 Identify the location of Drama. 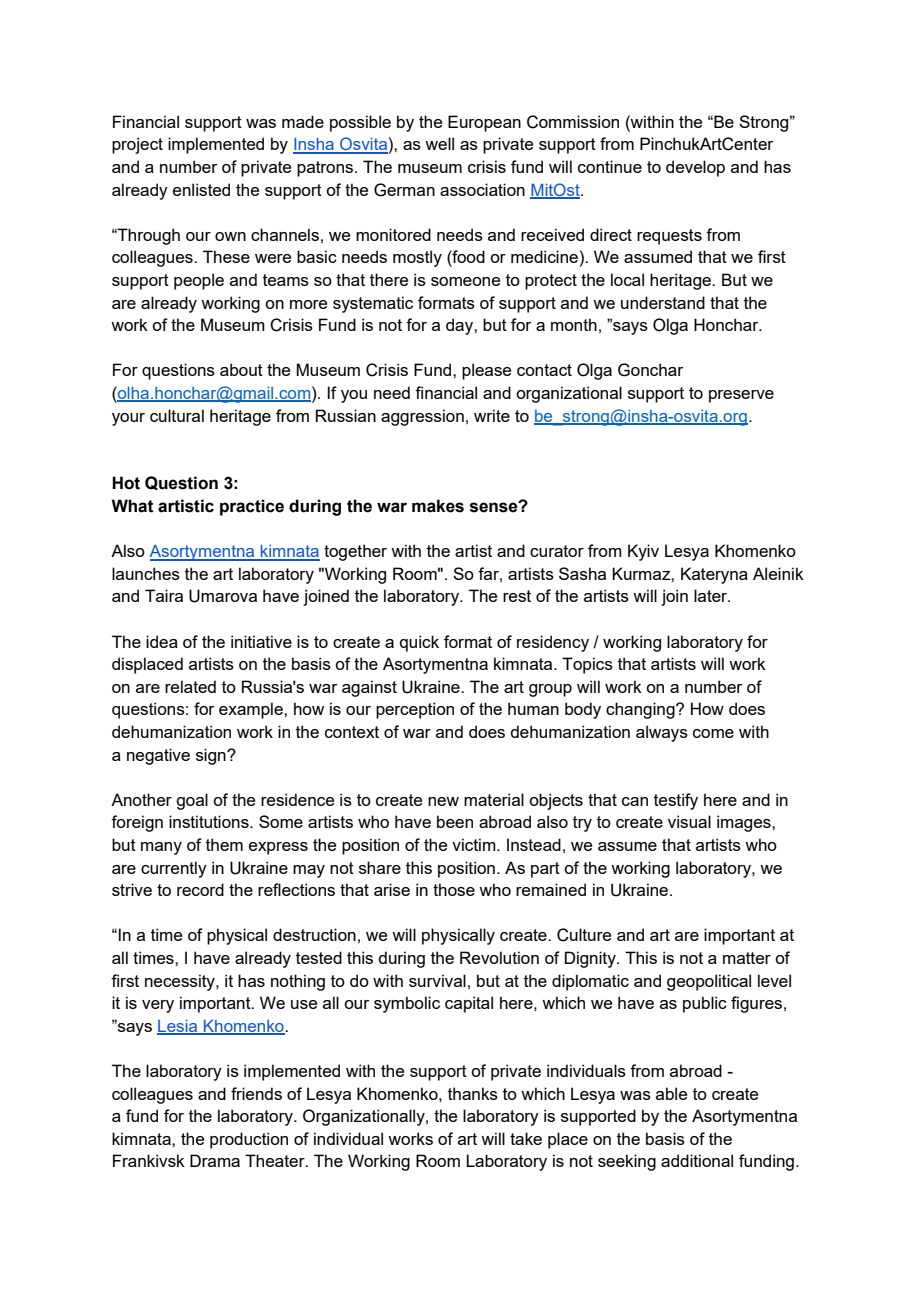
(215, 1160).
